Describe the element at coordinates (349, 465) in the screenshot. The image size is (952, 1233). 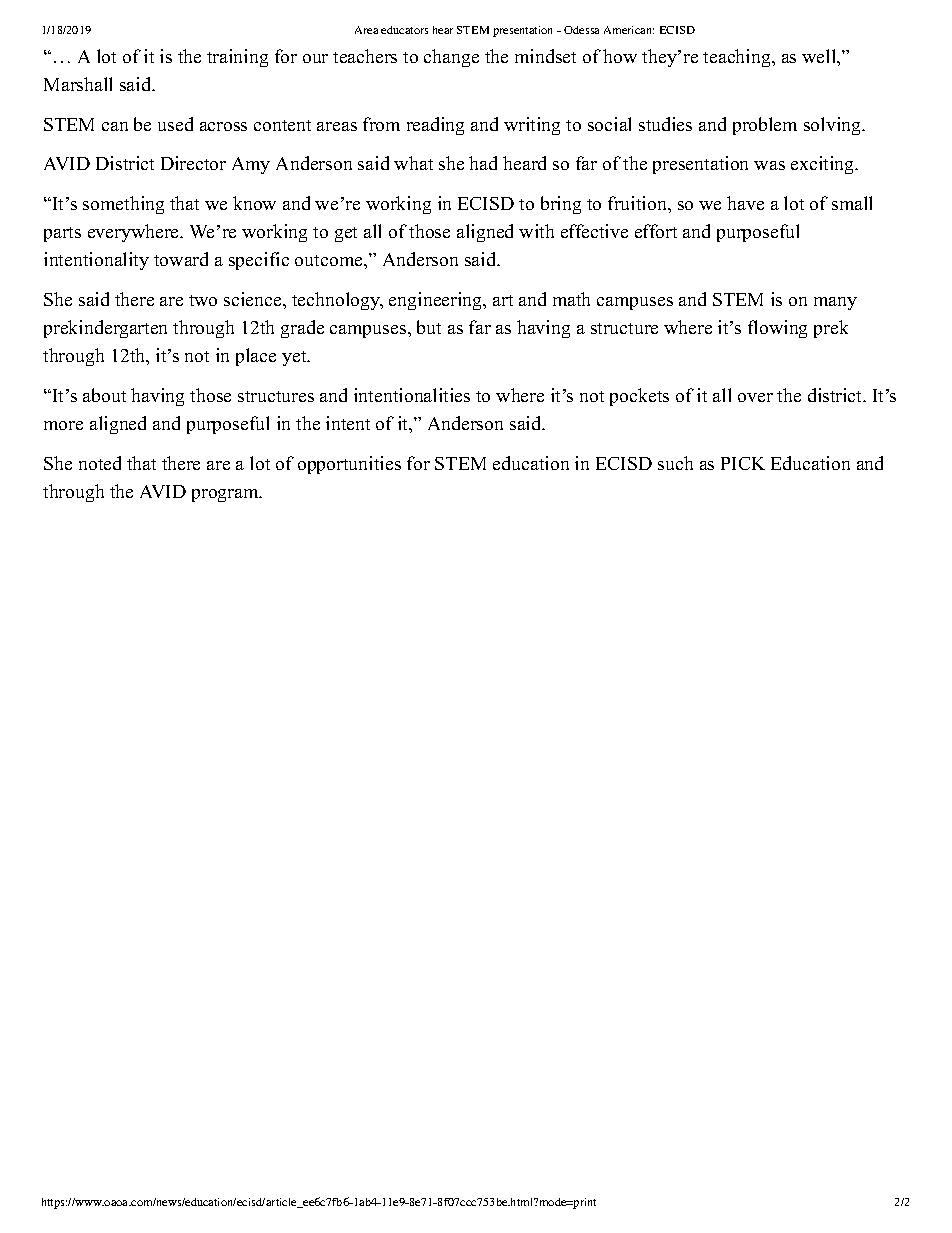
I see `opportunities` at that location.
